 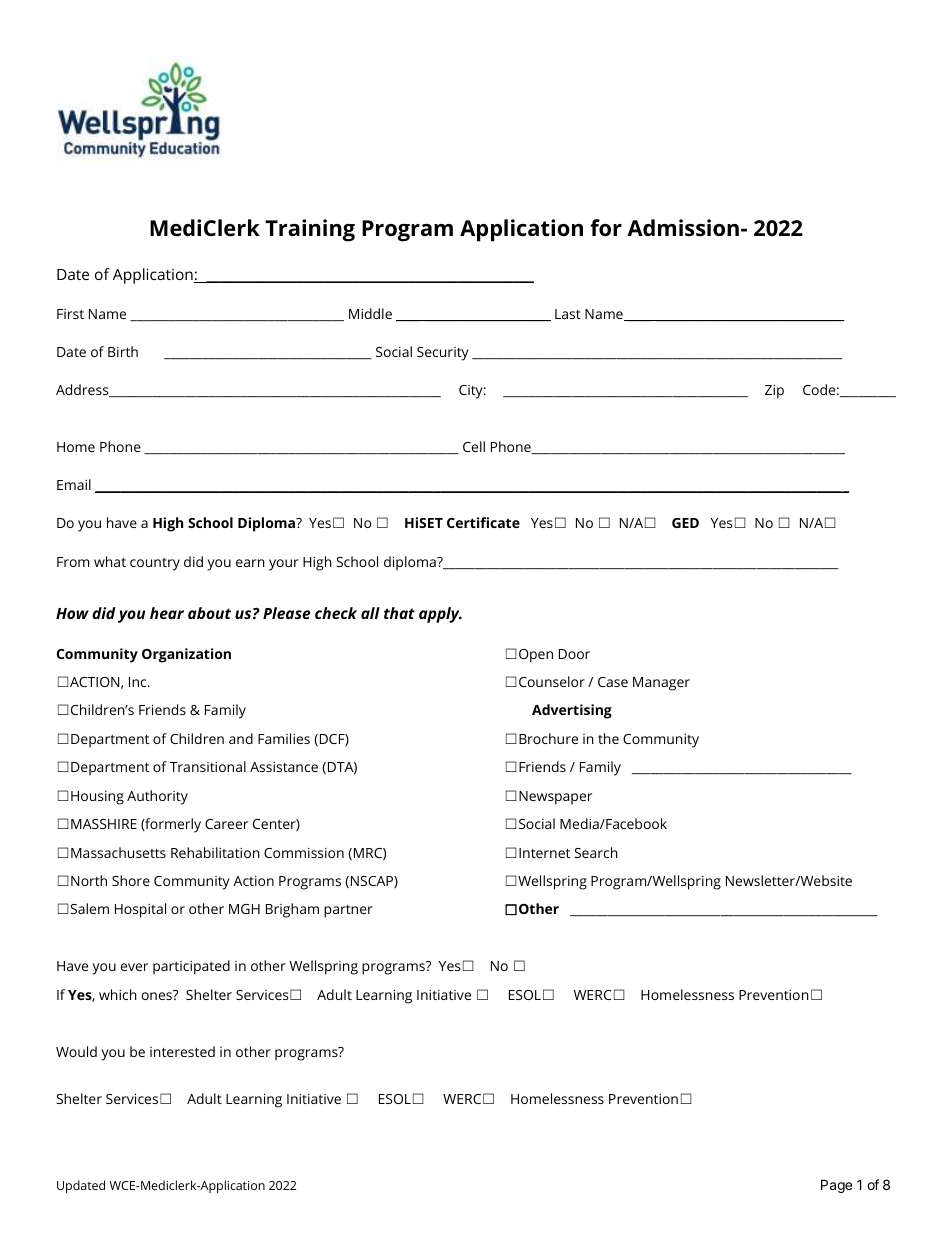 What do you see at coordinates (568, 314) in the screenshot?
I see `Last` at bounding box center [568, 314].
